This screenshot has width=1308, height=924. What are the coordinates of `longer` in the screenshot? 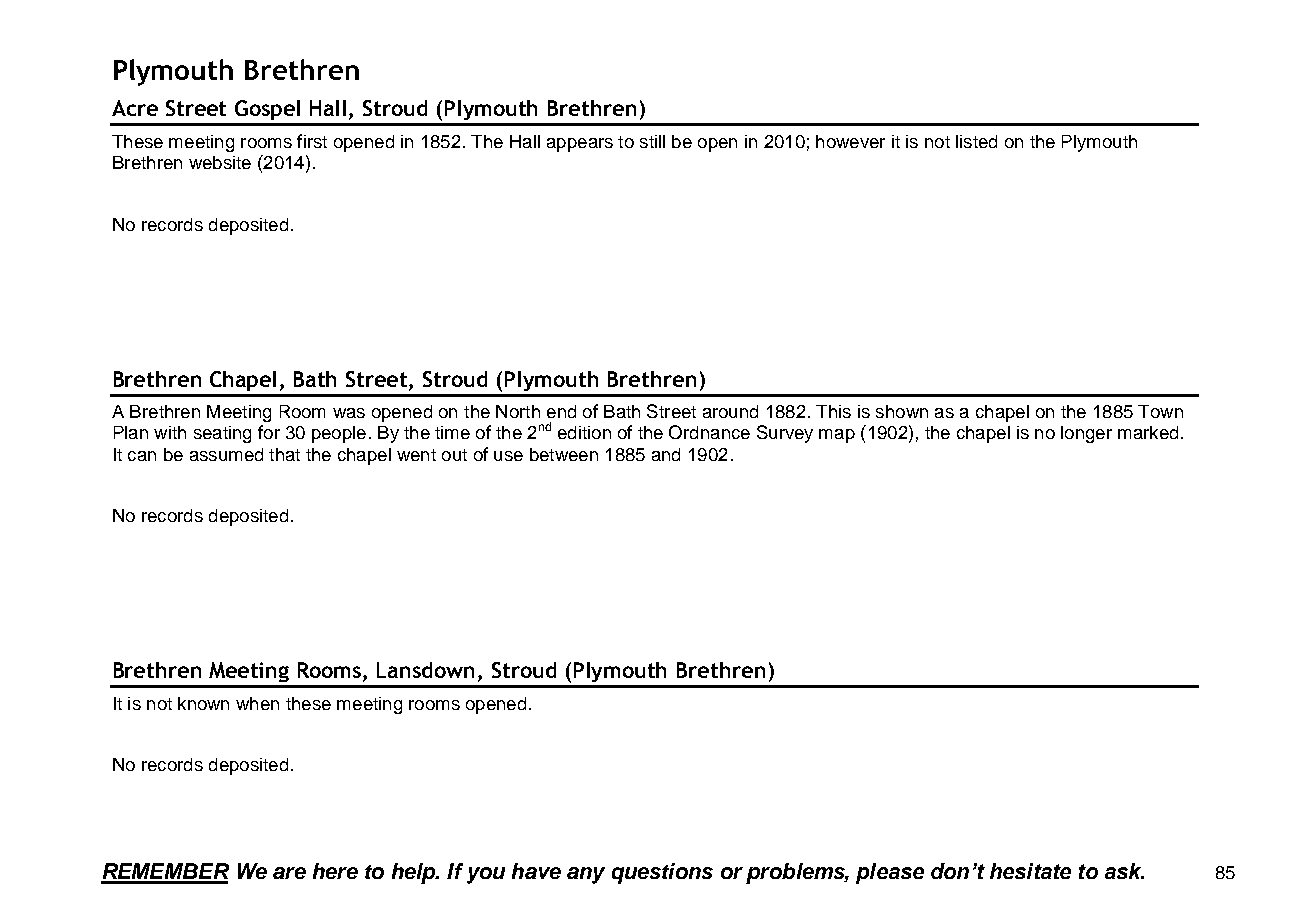 It's located at (1086, 434).
